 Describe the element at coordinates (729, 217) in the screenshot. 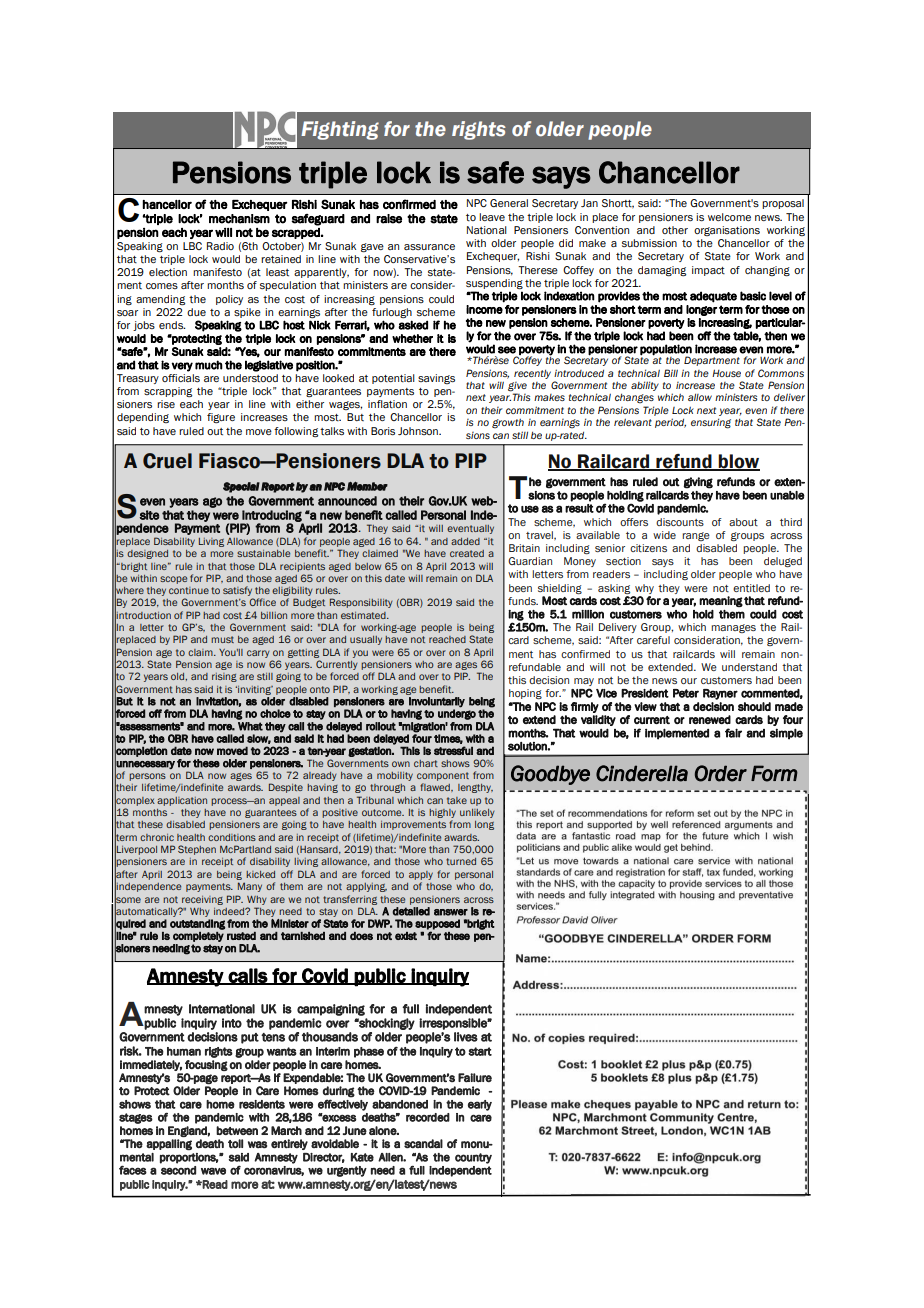

I see `welcome` at that location.
